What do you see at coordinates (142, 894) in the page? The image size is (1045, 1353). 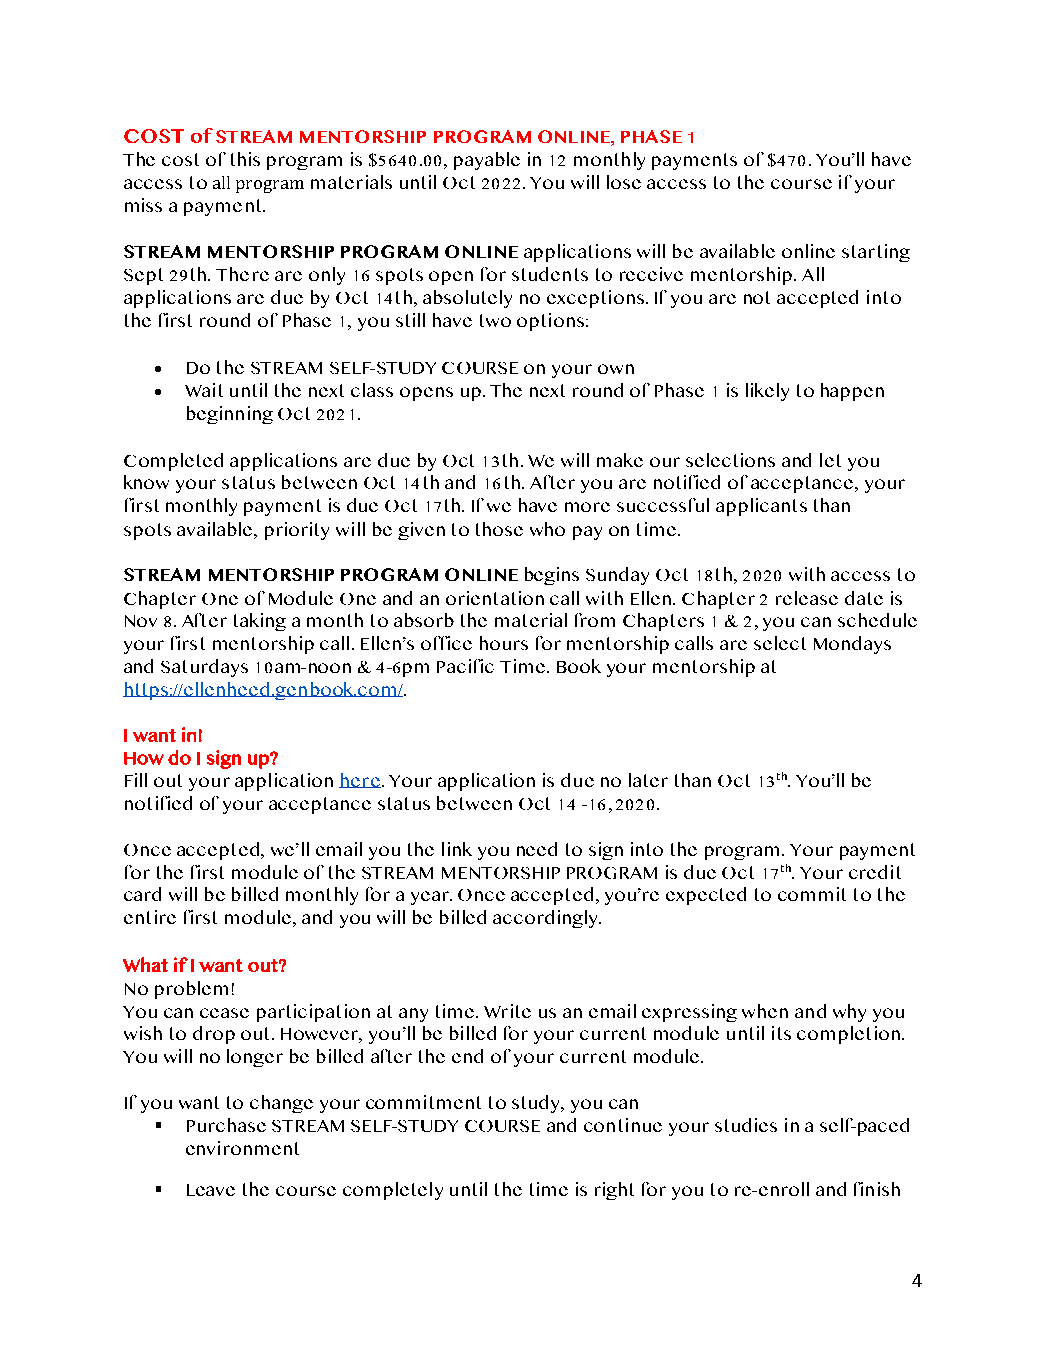 I see `card` at bounding box center [142, 894].
